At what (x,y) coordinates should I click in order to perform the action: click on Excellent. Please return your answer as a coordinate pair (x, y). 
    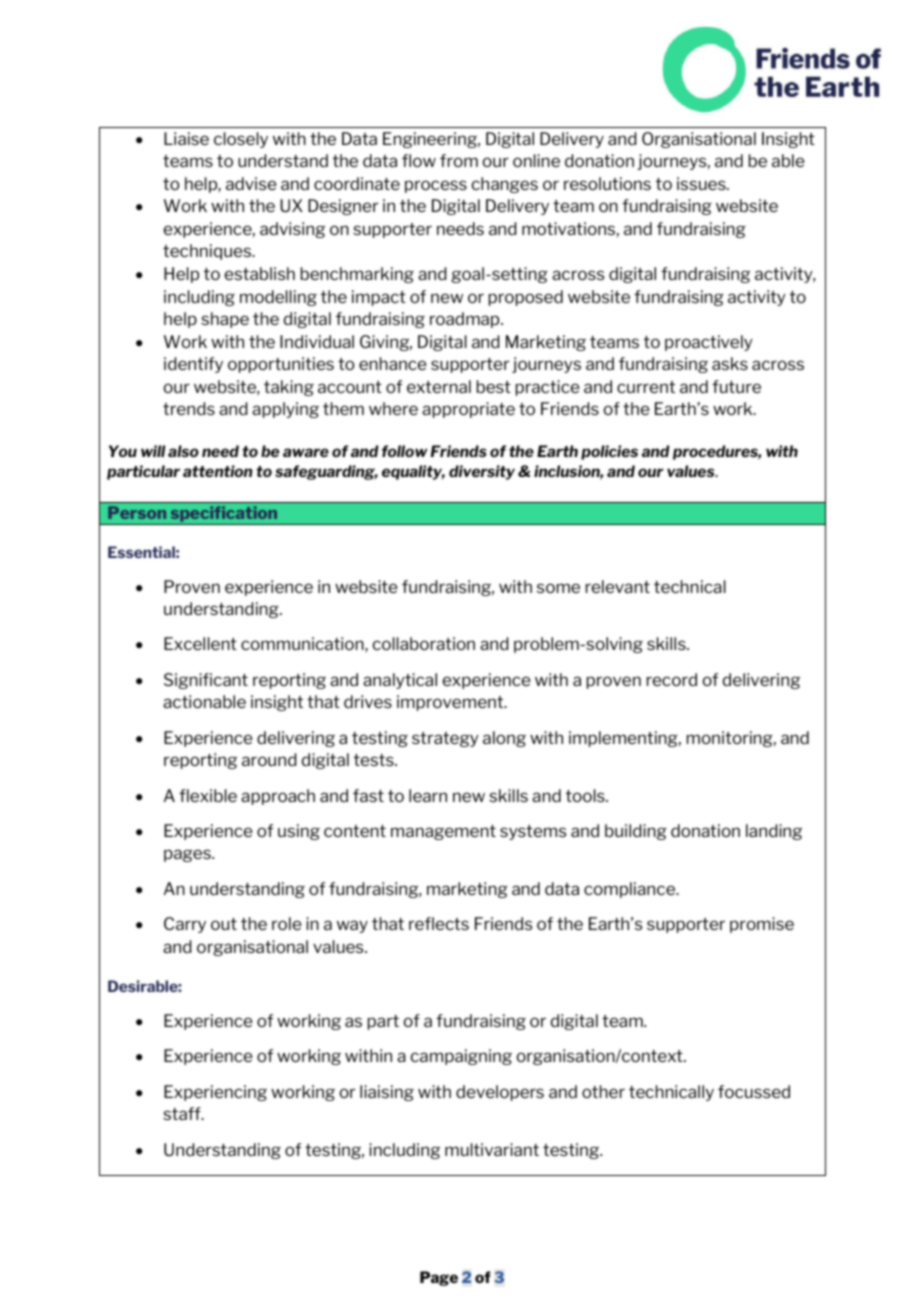
    Looking at the image, I should click on (200, 643).
